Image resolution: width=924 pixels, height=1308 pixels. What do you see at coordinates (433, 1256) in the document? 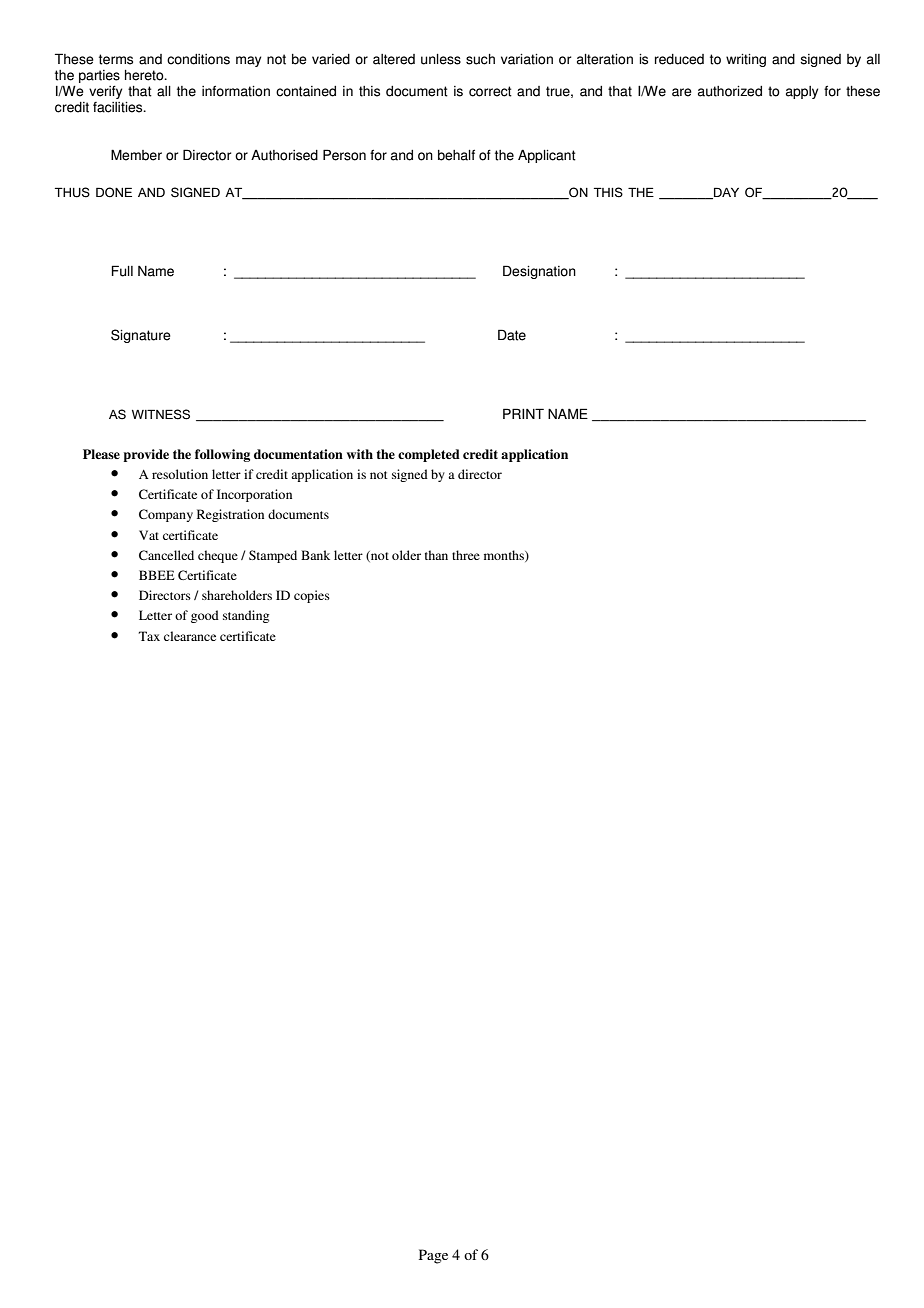
I see `Page` at bounding box center [433, 1256].
